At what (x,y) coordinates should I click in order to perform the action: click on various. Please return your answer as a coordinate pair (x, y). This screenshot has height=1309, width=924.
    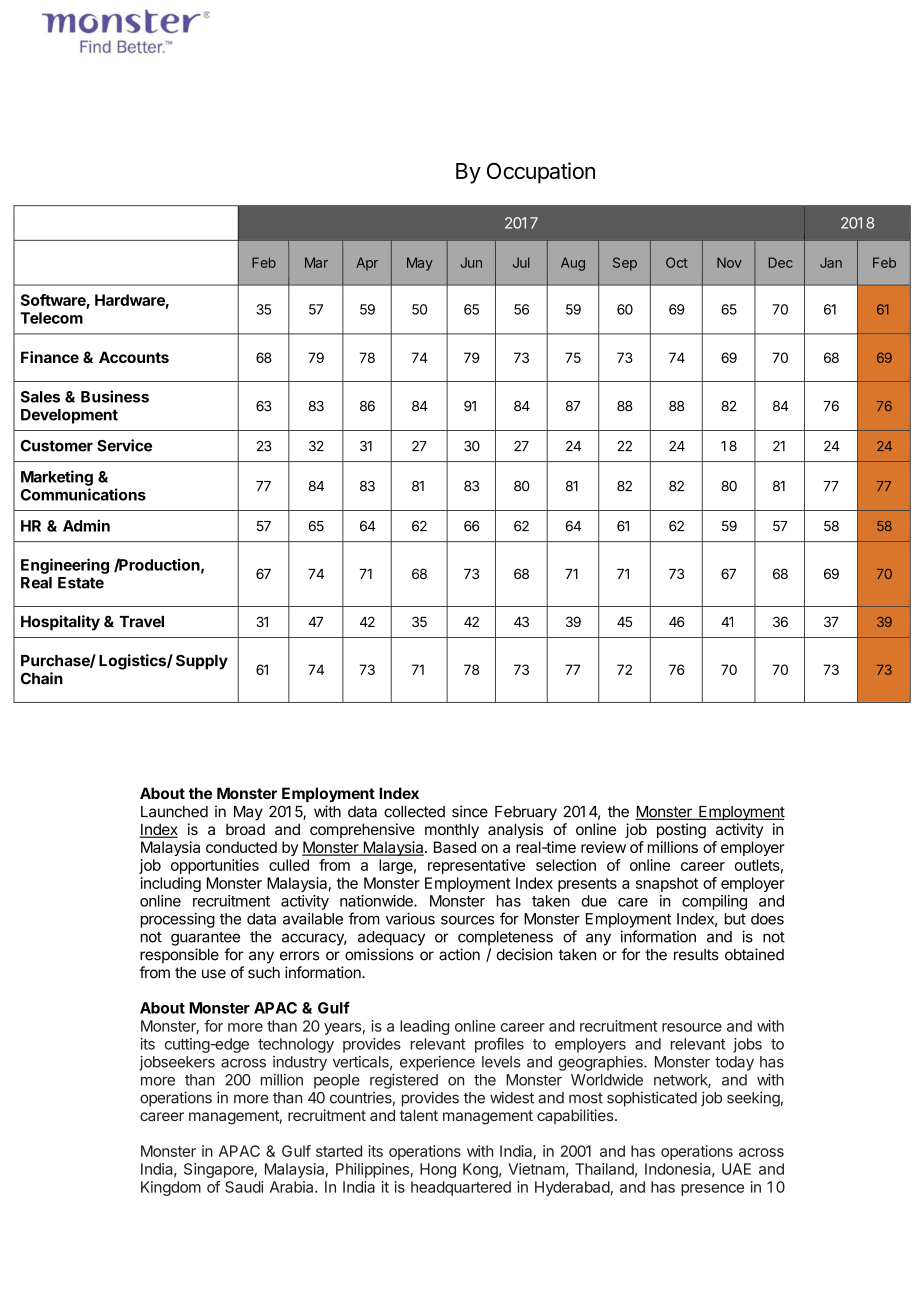
    Looking at the image, I should click on (410, 919).
